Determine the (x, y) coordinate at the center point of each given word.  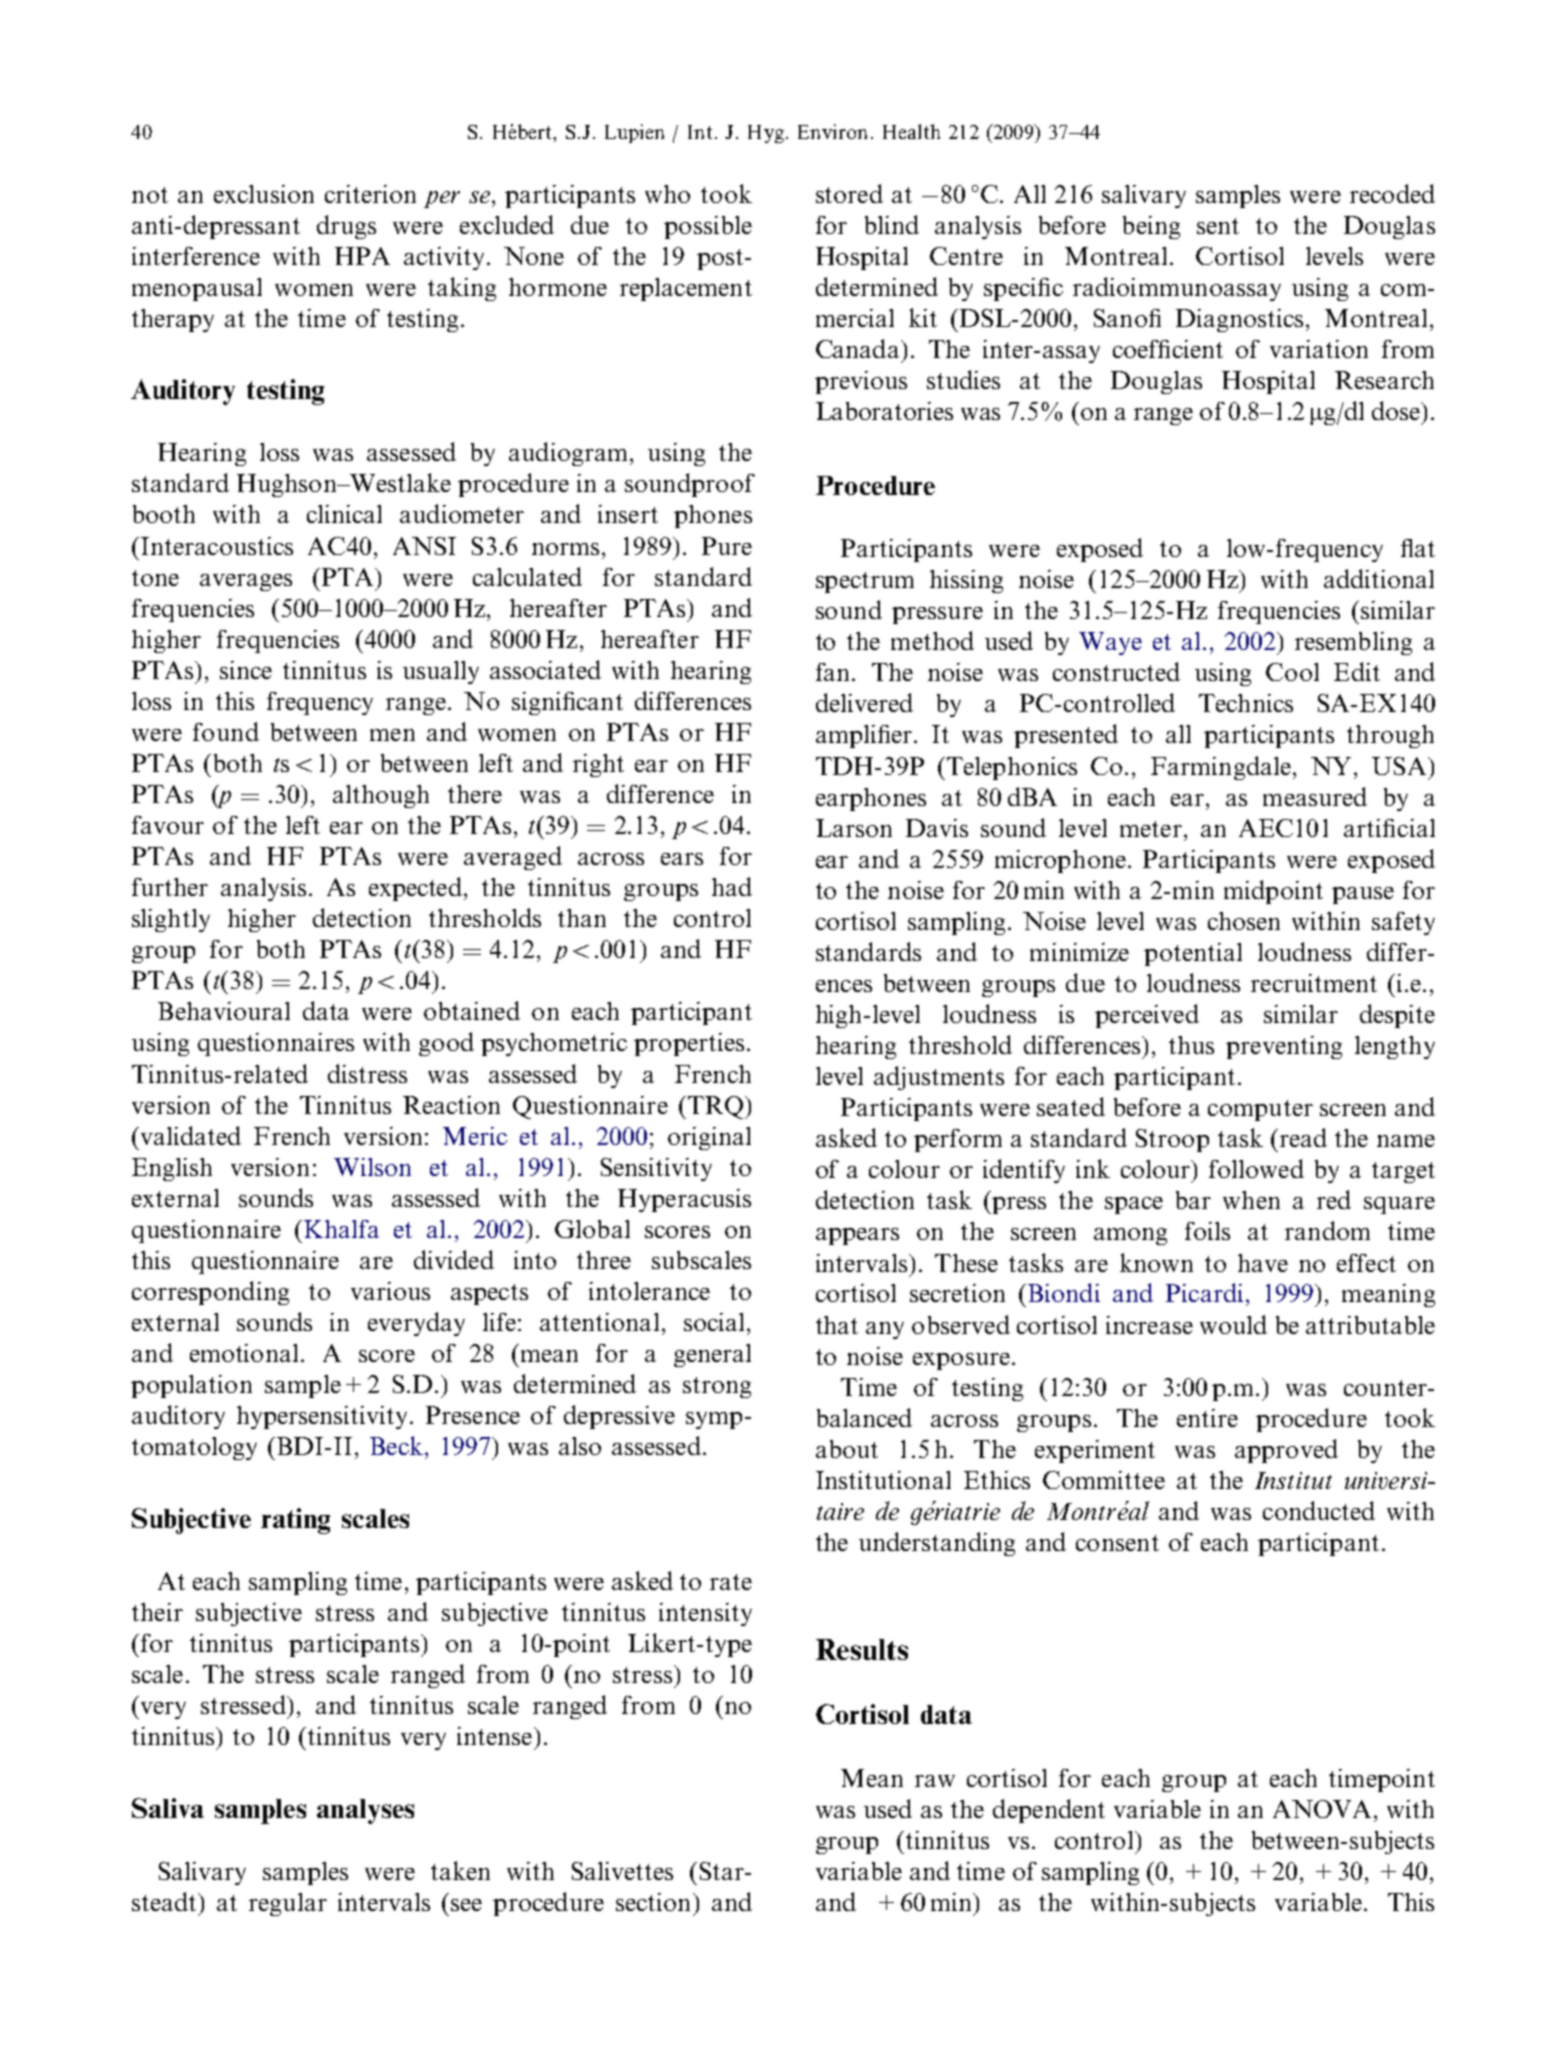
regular (288, 1904)
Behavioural (224, 1011)
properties (689, 1044)
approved (1286, 1451)
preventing (1284, 1047)
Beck (396, 1445)
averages (246, 582)
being (1151, 227)
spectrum (865, 582)
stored (849, 193)
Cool (1292, 672)
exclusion (264, 194)
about (847, 1449)
